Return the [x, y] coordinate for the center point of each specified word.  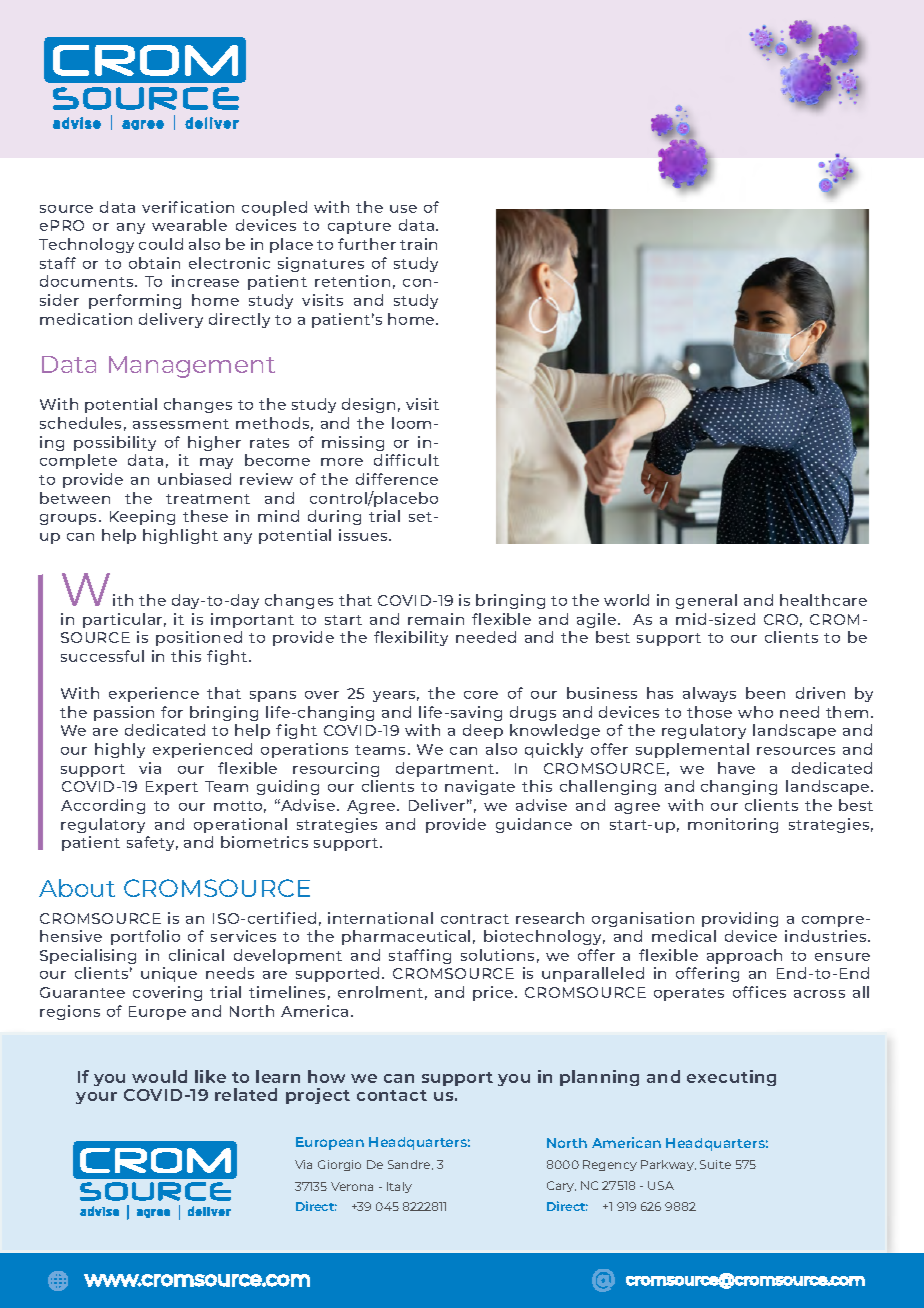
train [418, 244]
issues [364, 535]
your [96, 1098]
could [161, 244]
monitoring [733, 825]
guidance [534, 825]
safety [152, 843]
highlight [180, 536]
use [403, 209]
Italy [399, 1187]
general [706, 601]
